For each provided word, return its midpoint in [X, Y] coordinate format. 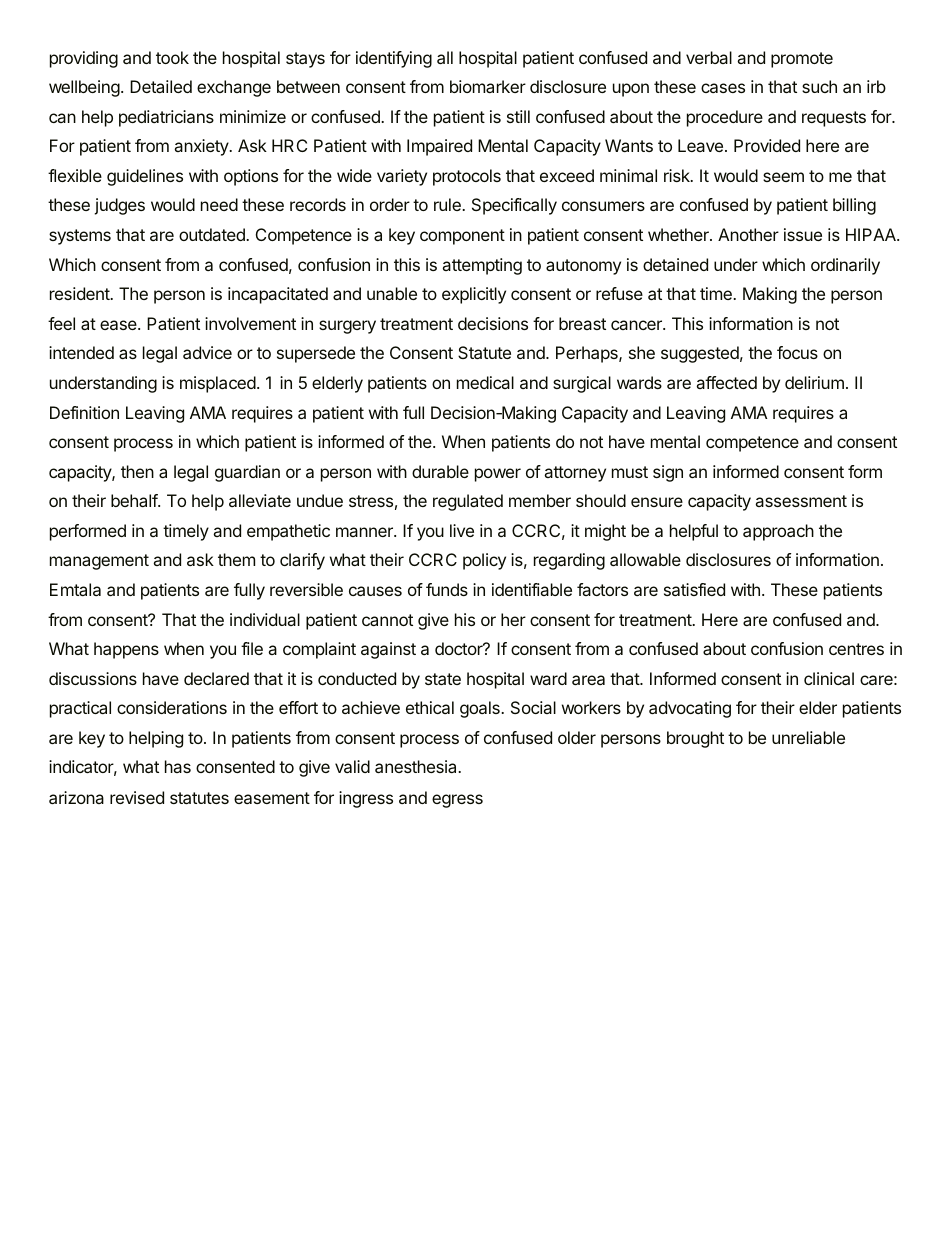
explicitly [474, 295]
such [819, 86]
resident [80, 293]
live [462, 530]
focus [797, 352]
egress [457, 801]
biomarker [488, 86]
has [178, 766]
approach [778, 532]
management [99, 562]
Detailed [161, 86]
